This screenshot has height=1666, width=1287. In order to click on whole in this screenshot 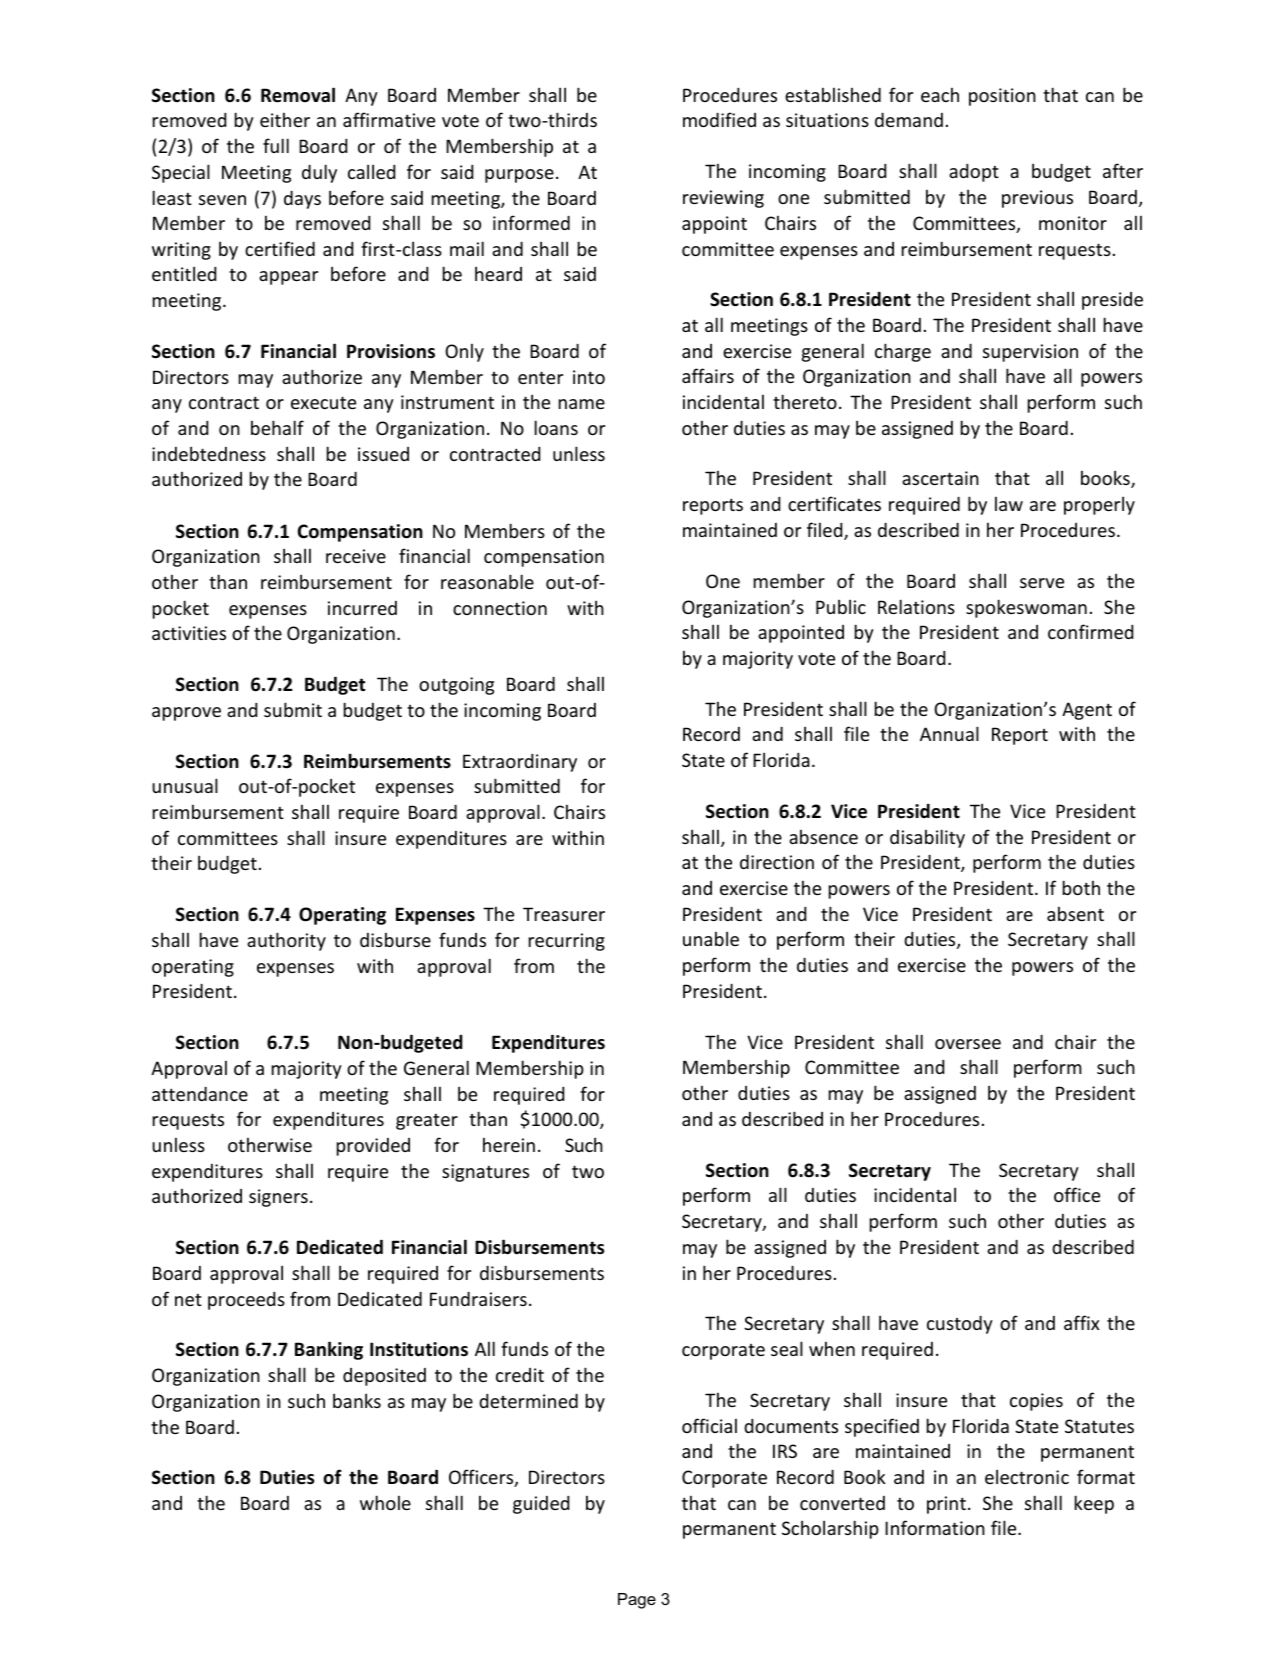, I will do `click(385, 1502)`.
